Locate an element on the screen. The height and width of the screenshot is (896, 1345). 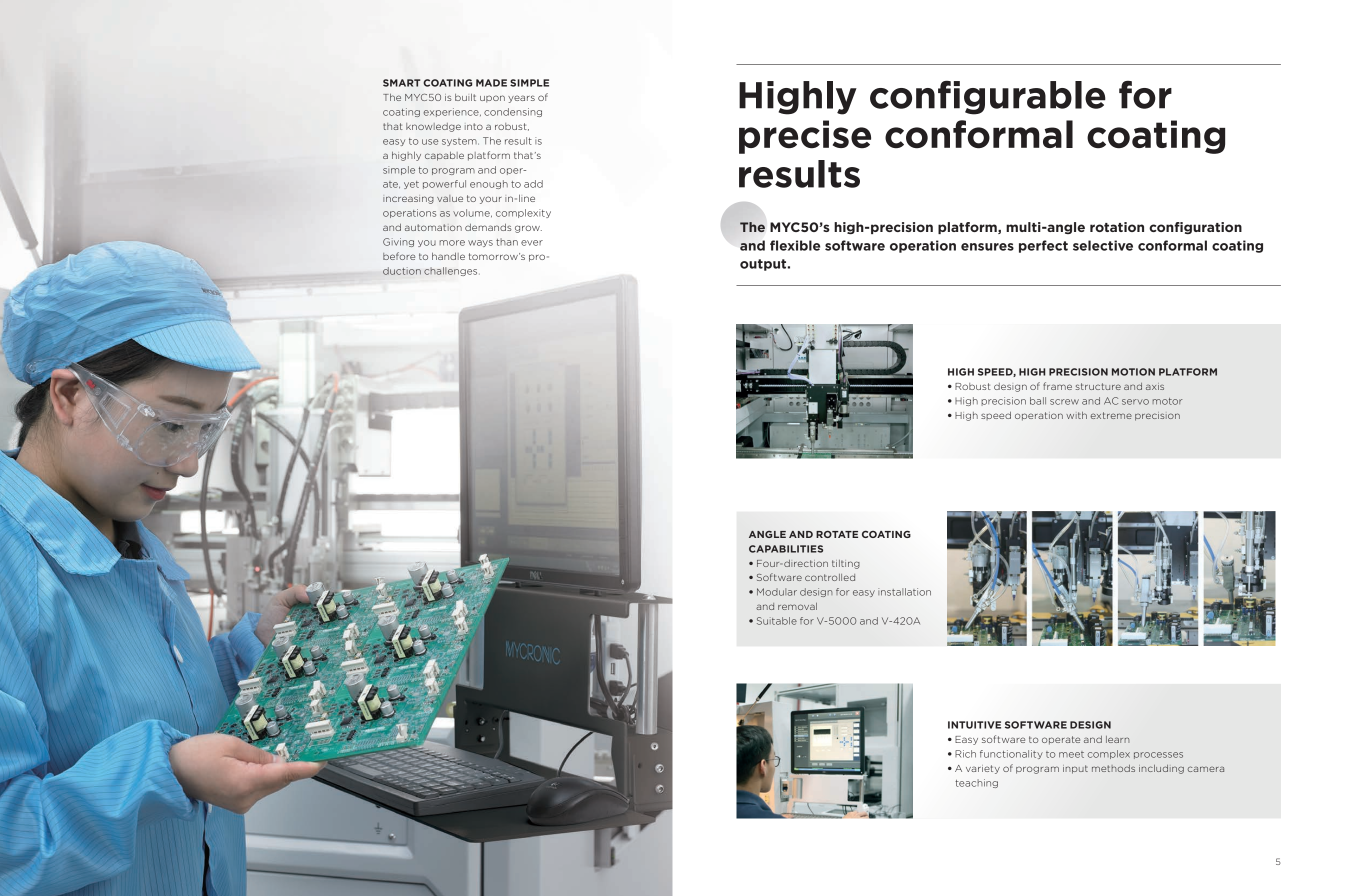
CAPABILITIES is located at coordinates (786, 549).
